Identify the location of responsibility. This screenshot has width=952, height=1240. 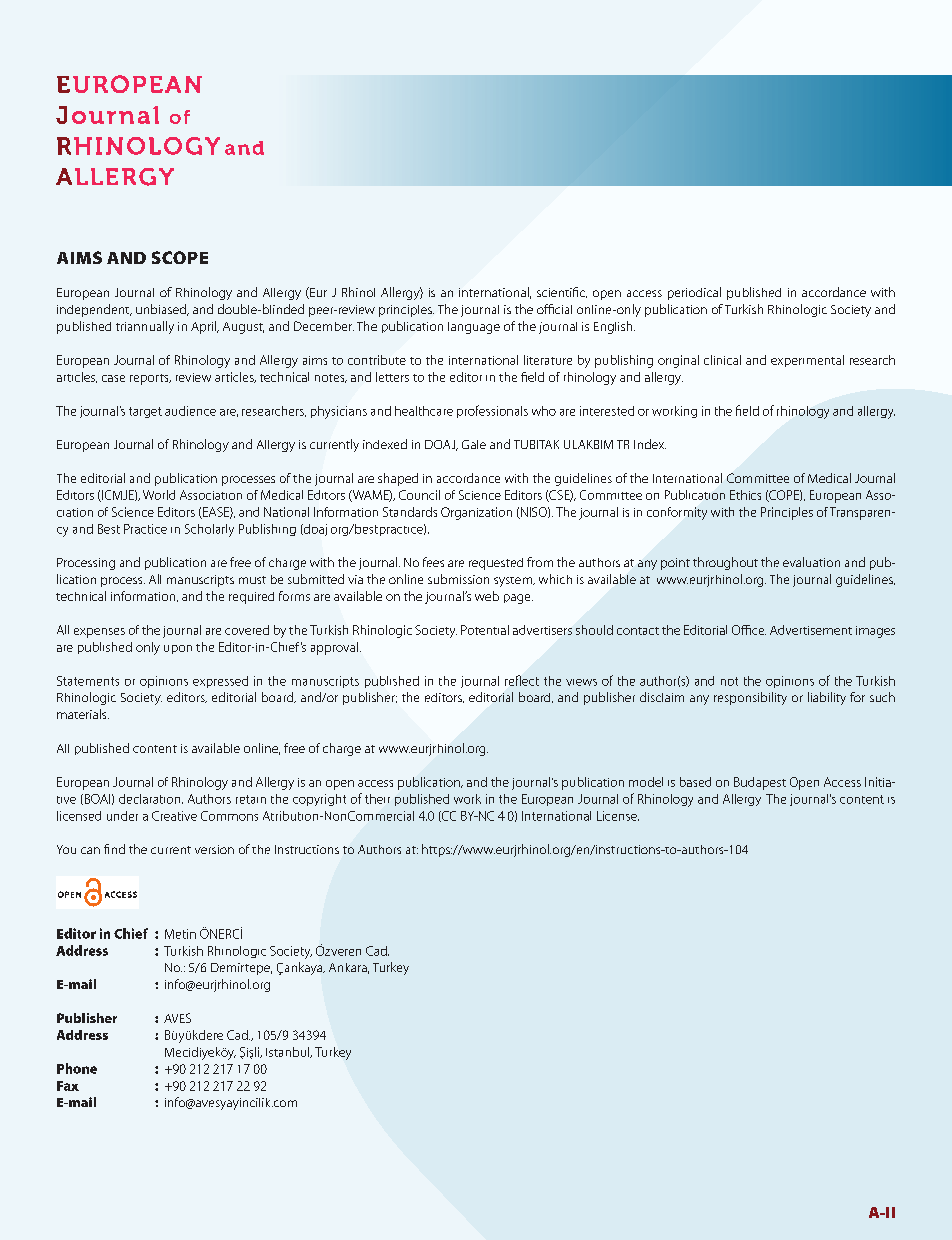
(750, 698).
